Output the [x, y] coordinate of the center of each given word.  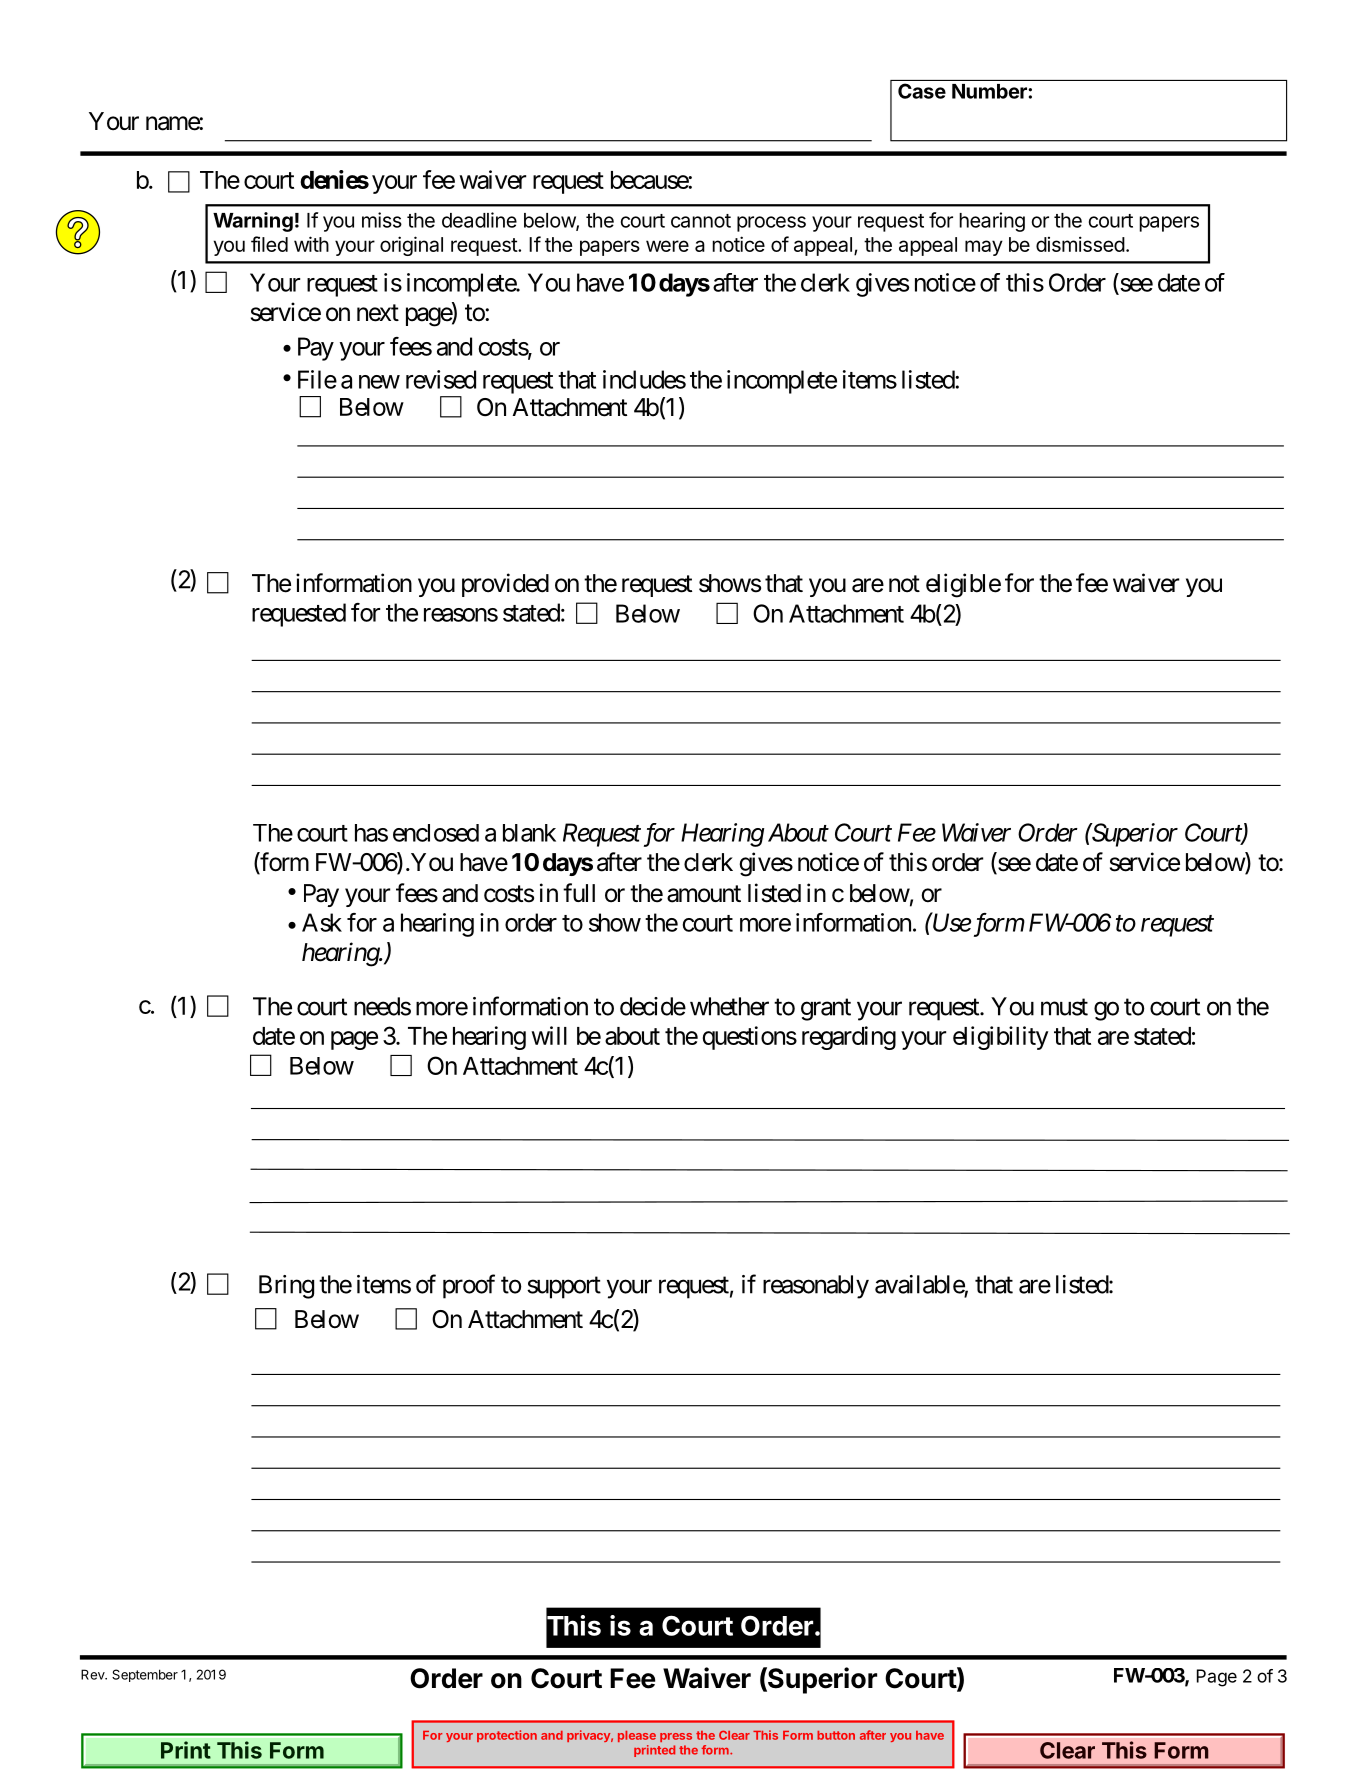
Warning [253, 222]
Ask [322, 922]
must [1064, 1007]
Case [922, 91]
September [145, 1675]
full [579, 892]
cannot [701, 221]
